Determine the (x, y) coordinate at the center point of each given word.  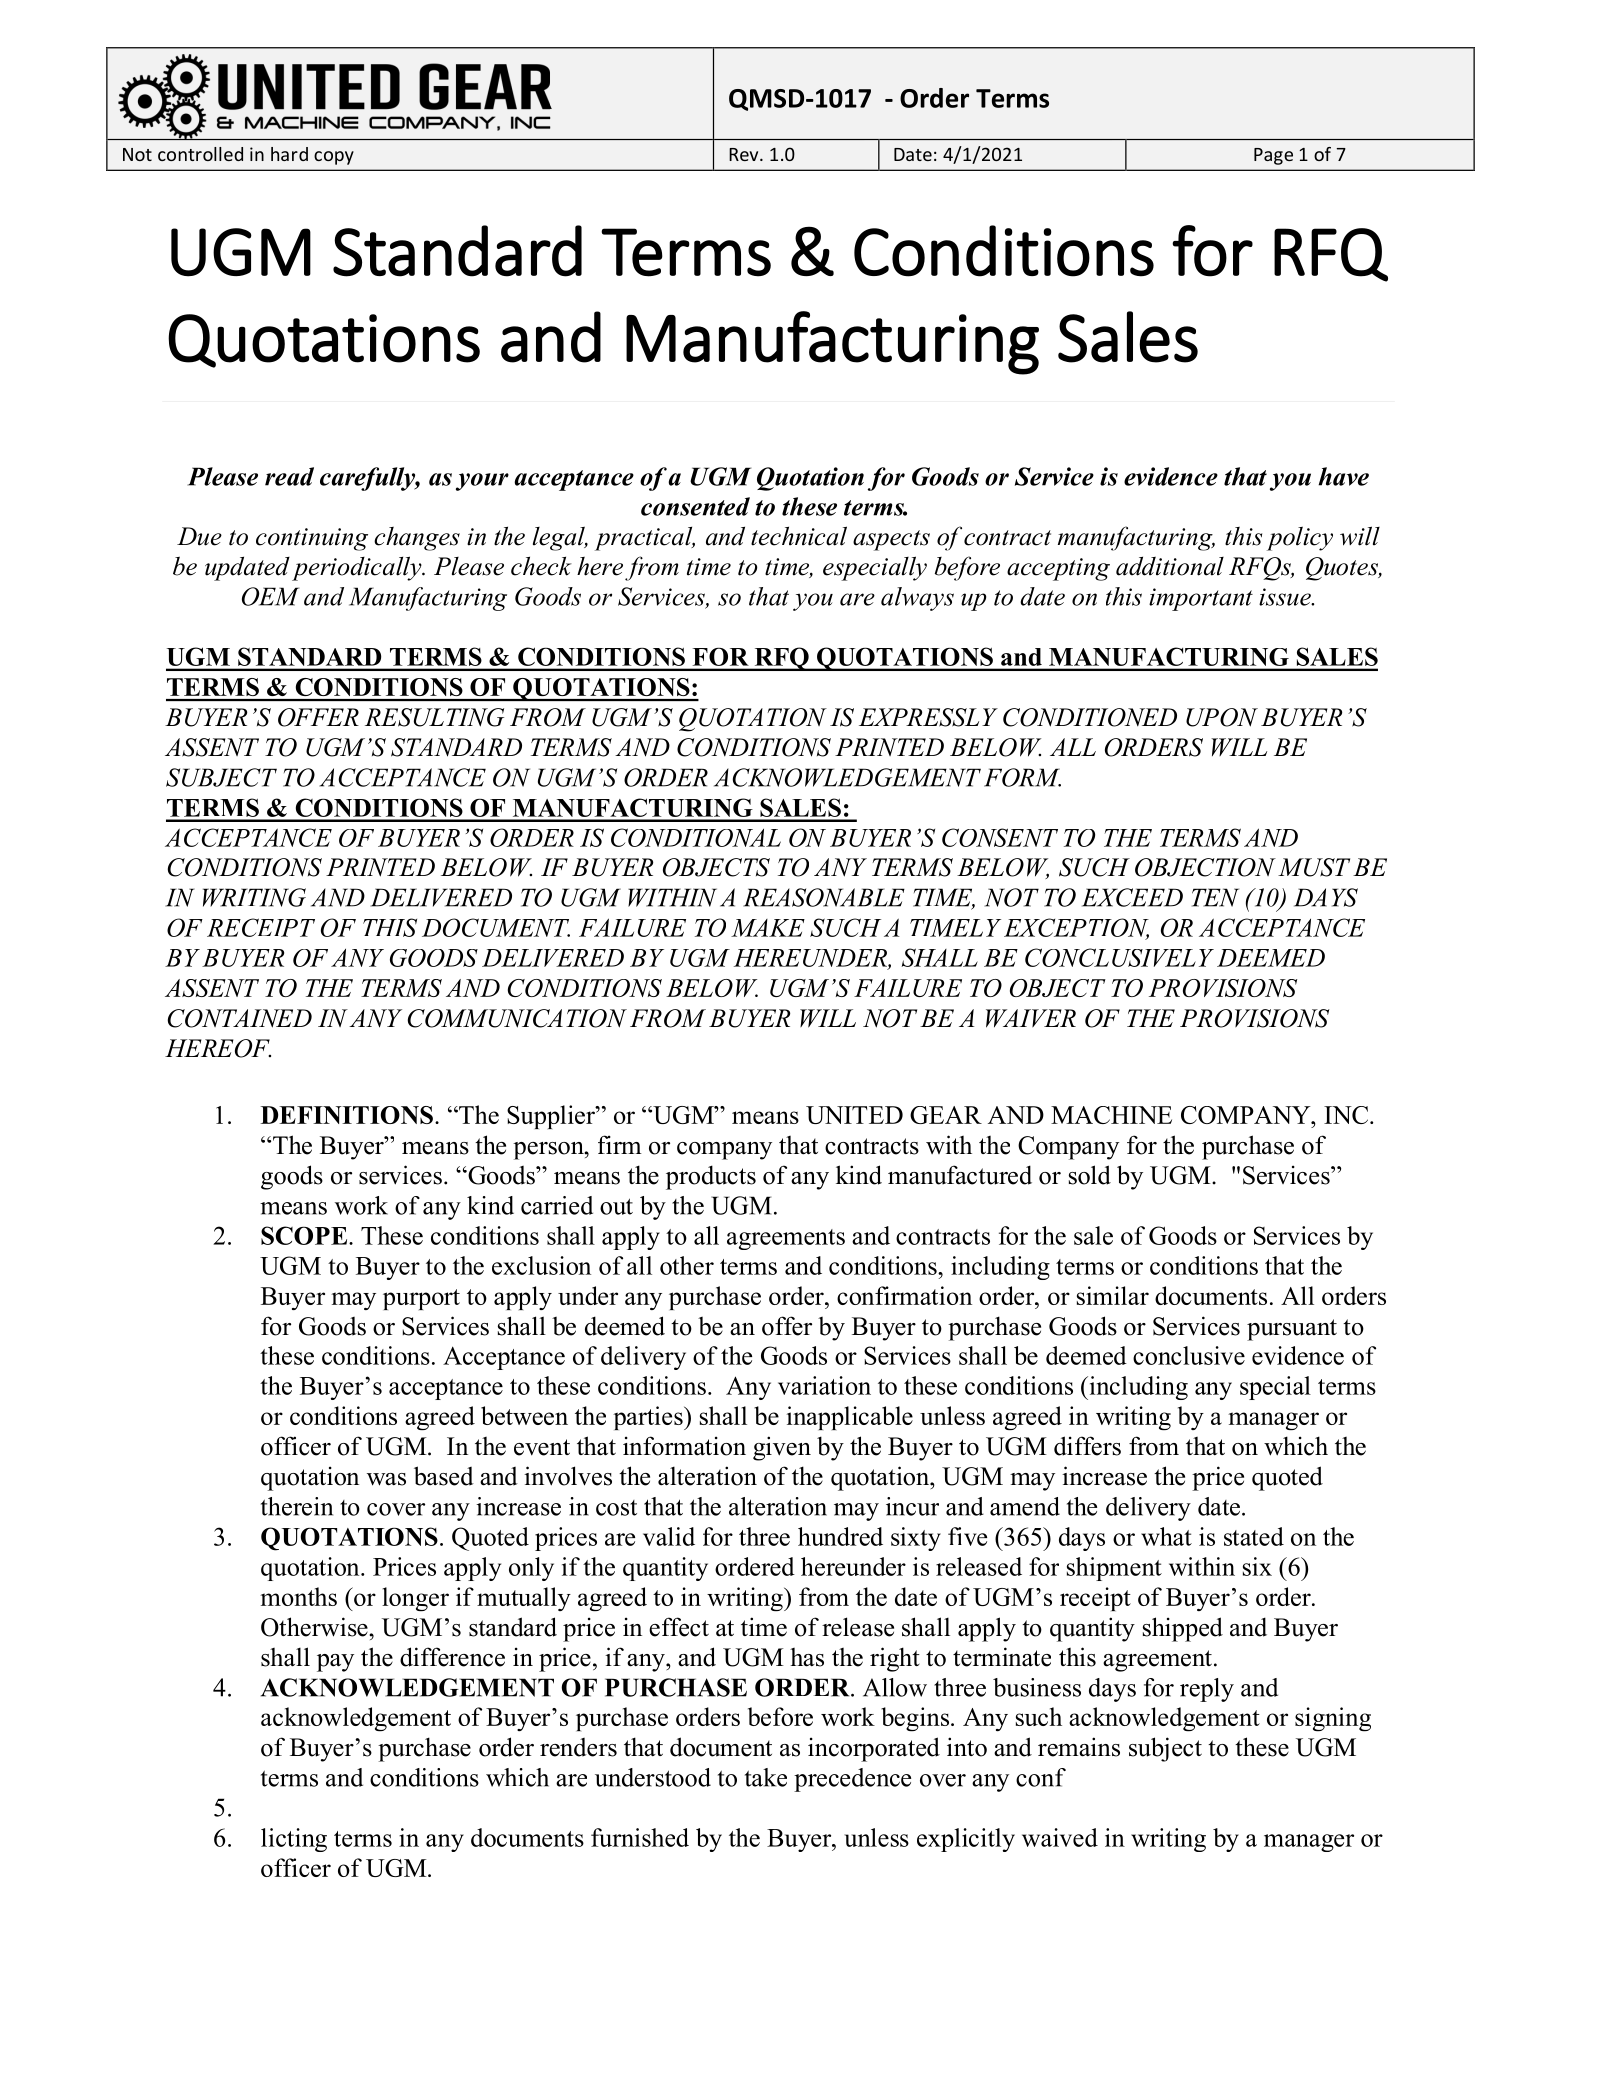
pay (335, 1663)
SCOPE (305, 1235)
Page (1273, 156)
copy (334, 158)
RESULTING (434, 717)
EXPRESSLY (928, 717)
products (711, 1177)
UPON (1222, 717)
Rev (745, 154)
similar (1113, 1295)
